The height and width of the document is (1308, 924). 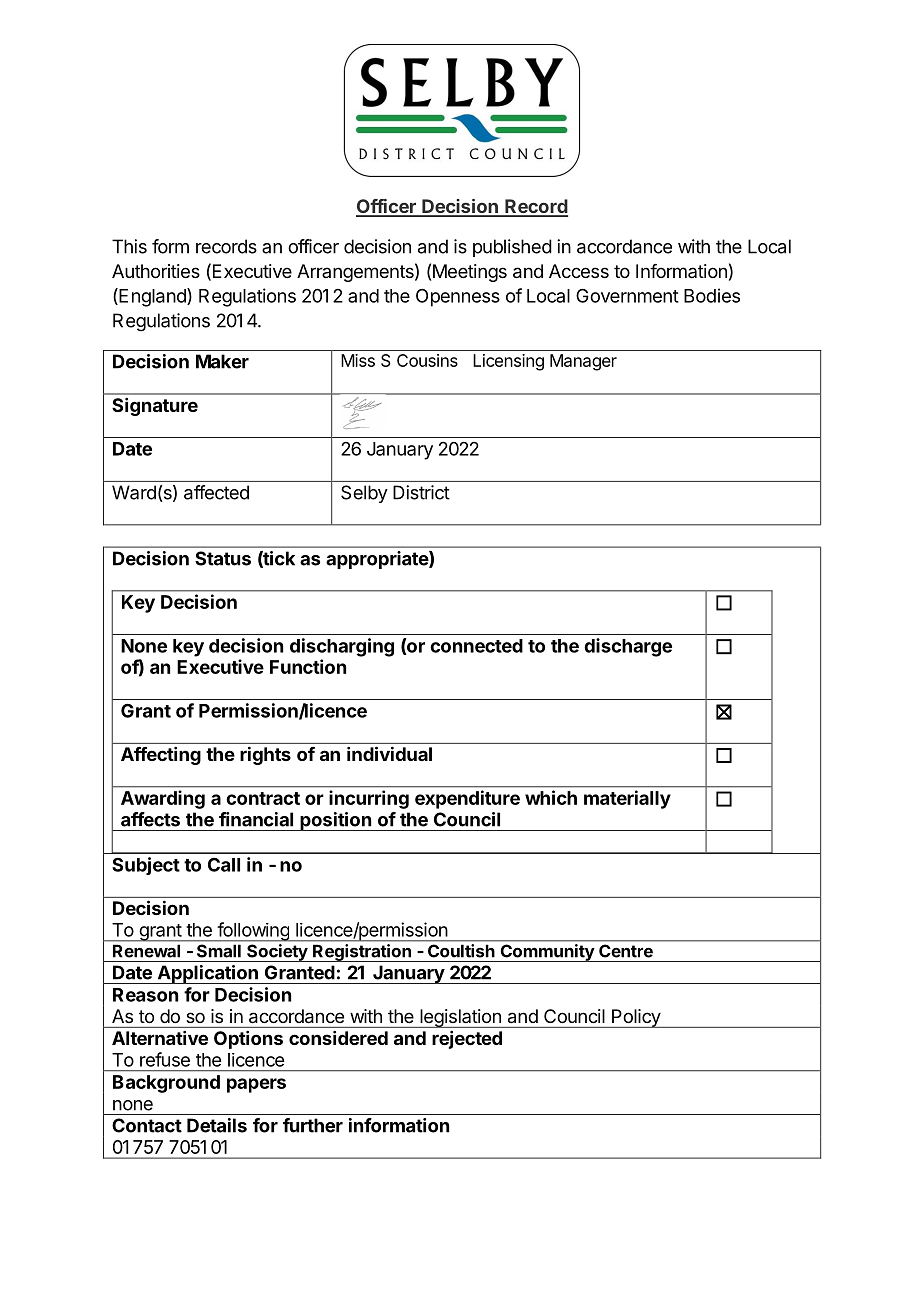 I want to click on Status, so click(x=223, y=558).
